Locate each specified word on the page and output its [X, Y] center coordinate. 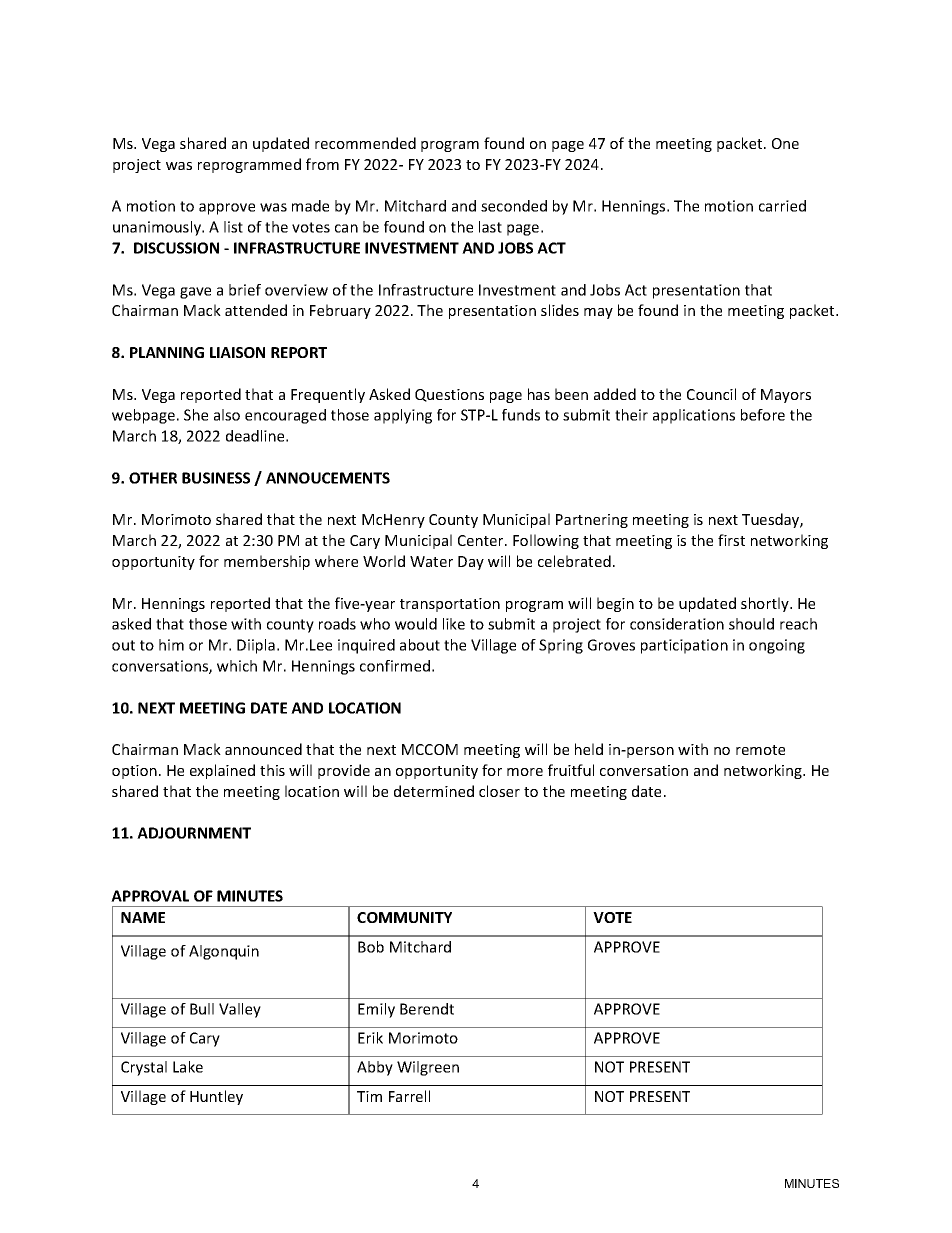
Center [482, 540]
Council [711, 394]
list [233, 227]
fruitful [571, 770]
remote [760, 750]
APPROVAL [150, 896]
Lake [188, 1067]
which [237, 666]
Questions [449, 395]
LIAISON [237, 352]
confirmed [395, 666]
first [731, 540]
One [785, 143]
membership [267, 562]
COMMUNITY [404, 917]
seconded [514, 206]
